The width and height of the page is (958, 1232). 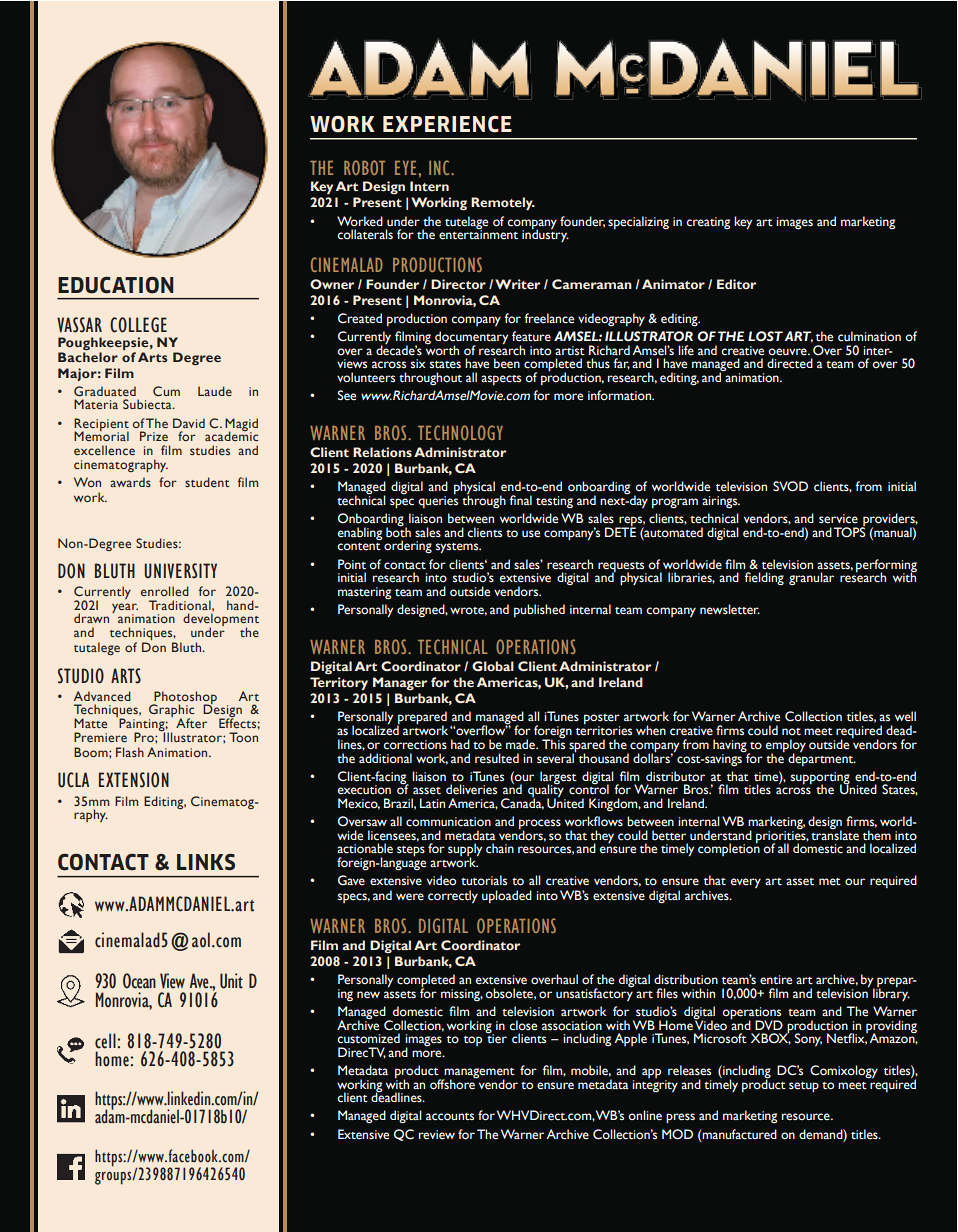 I want to click on EXPERIENCE, so click(x=447, y=124).
